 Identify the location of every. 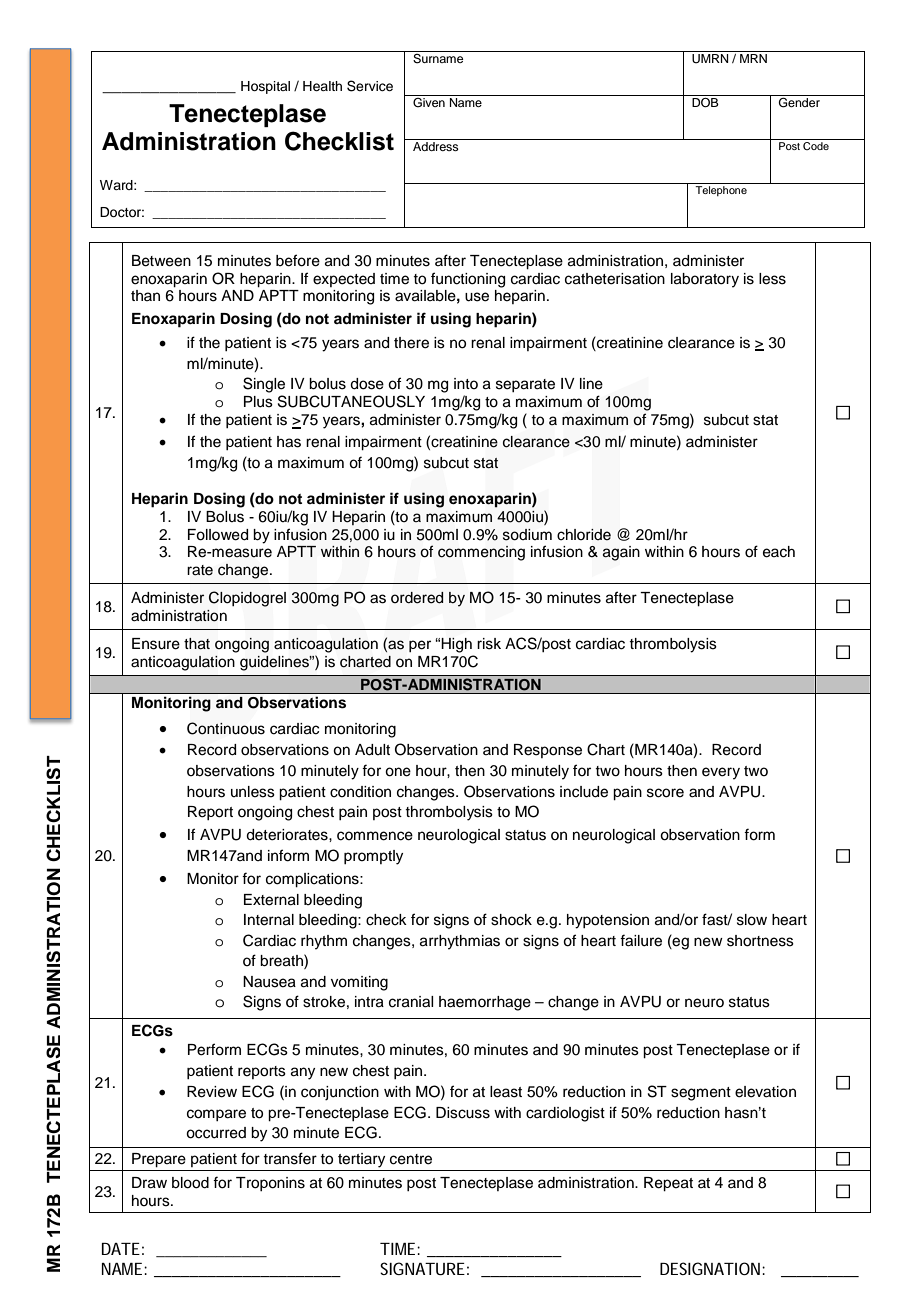
(721, 773).
